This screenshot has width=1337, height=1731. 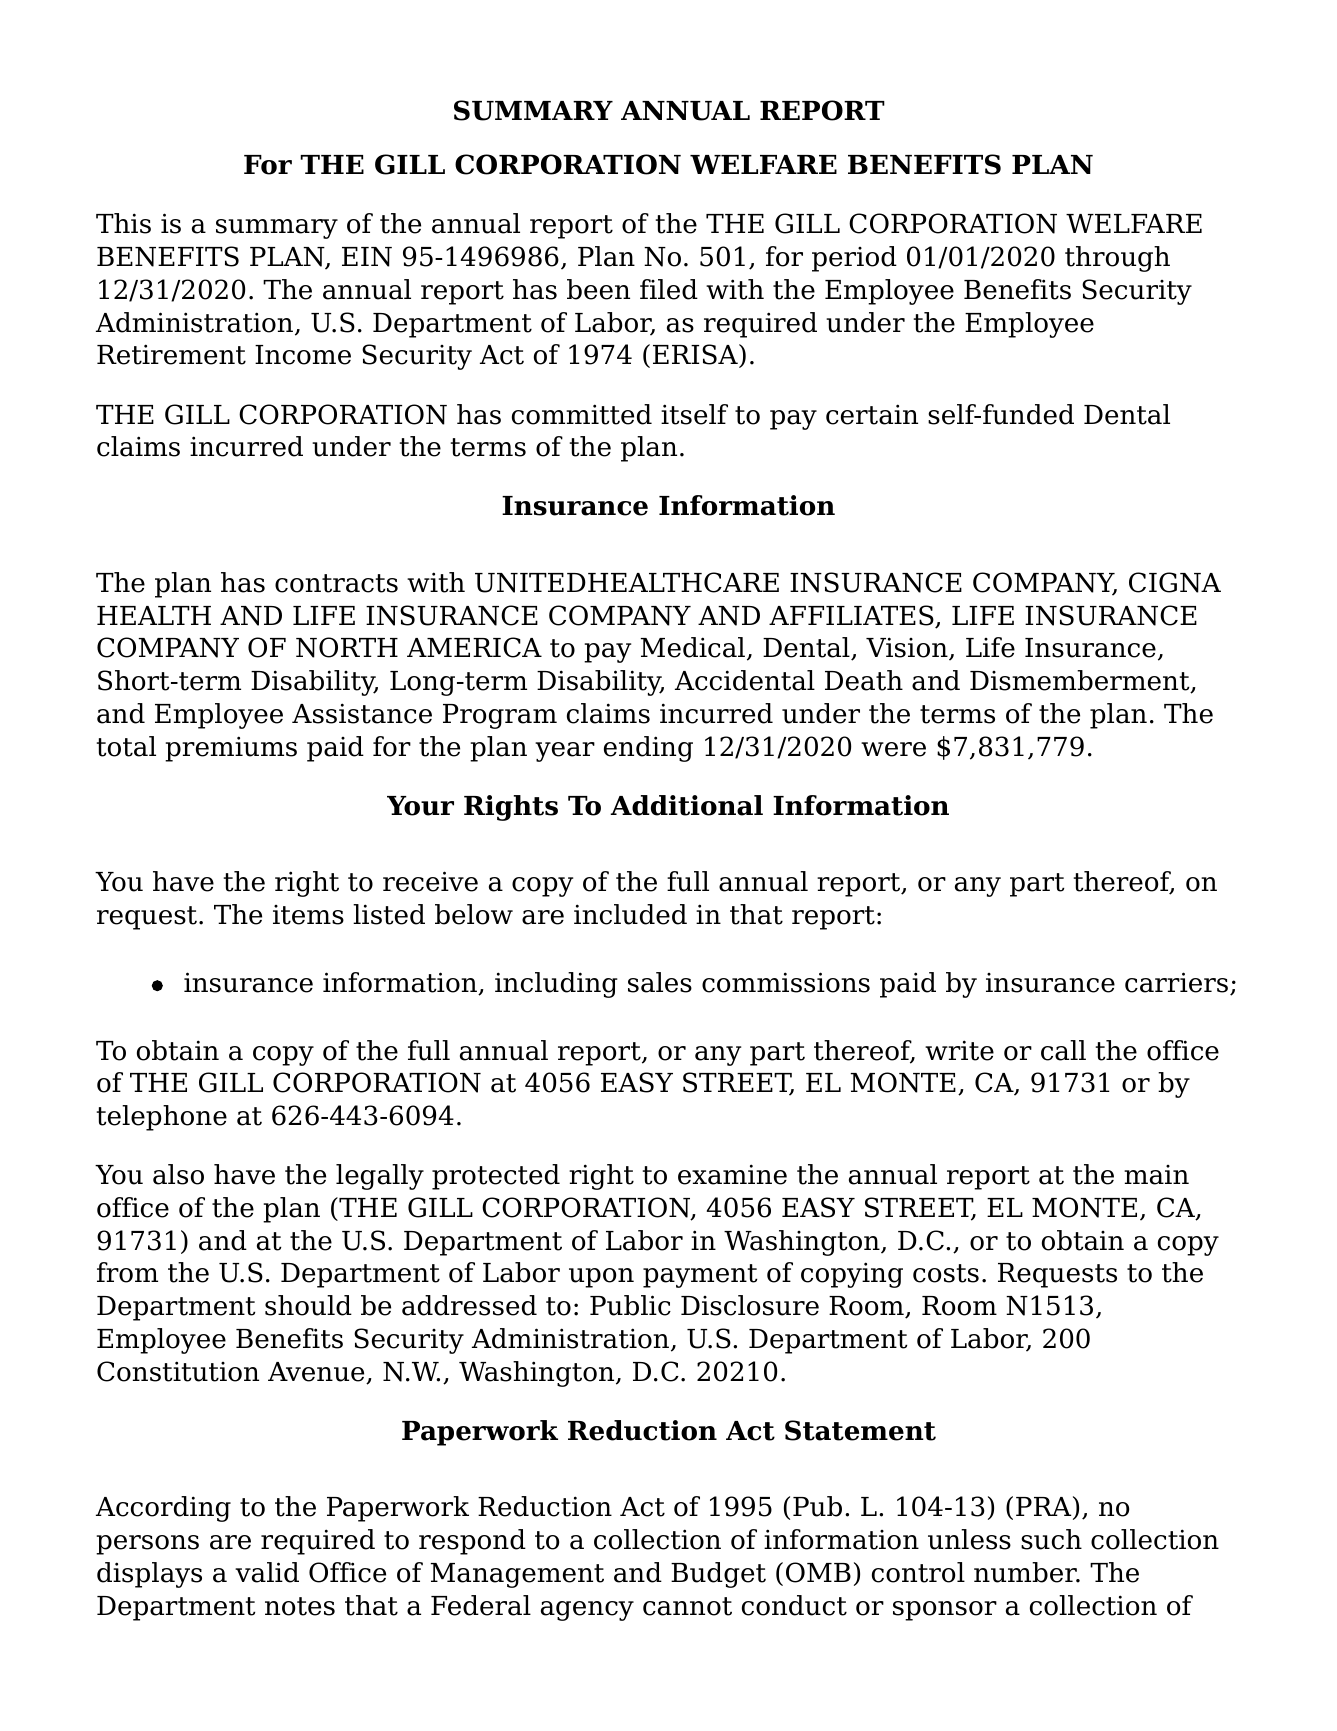 I want to click on CIGNA, so click(x=1175, y=582).
